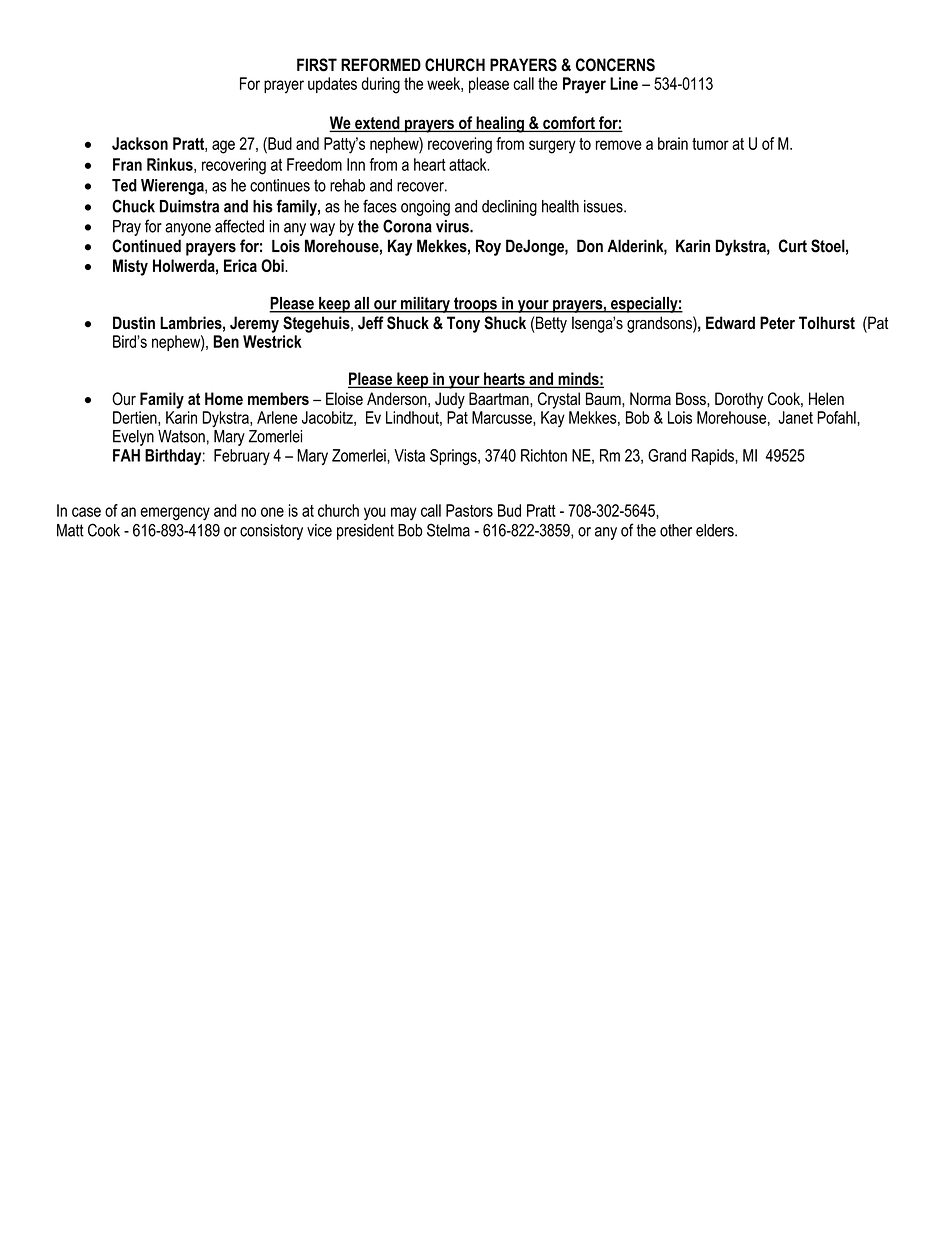 This page has width=952, height=1233. Describe the element at coordinates (453, 226) in the page. I see `virus` at that location.
